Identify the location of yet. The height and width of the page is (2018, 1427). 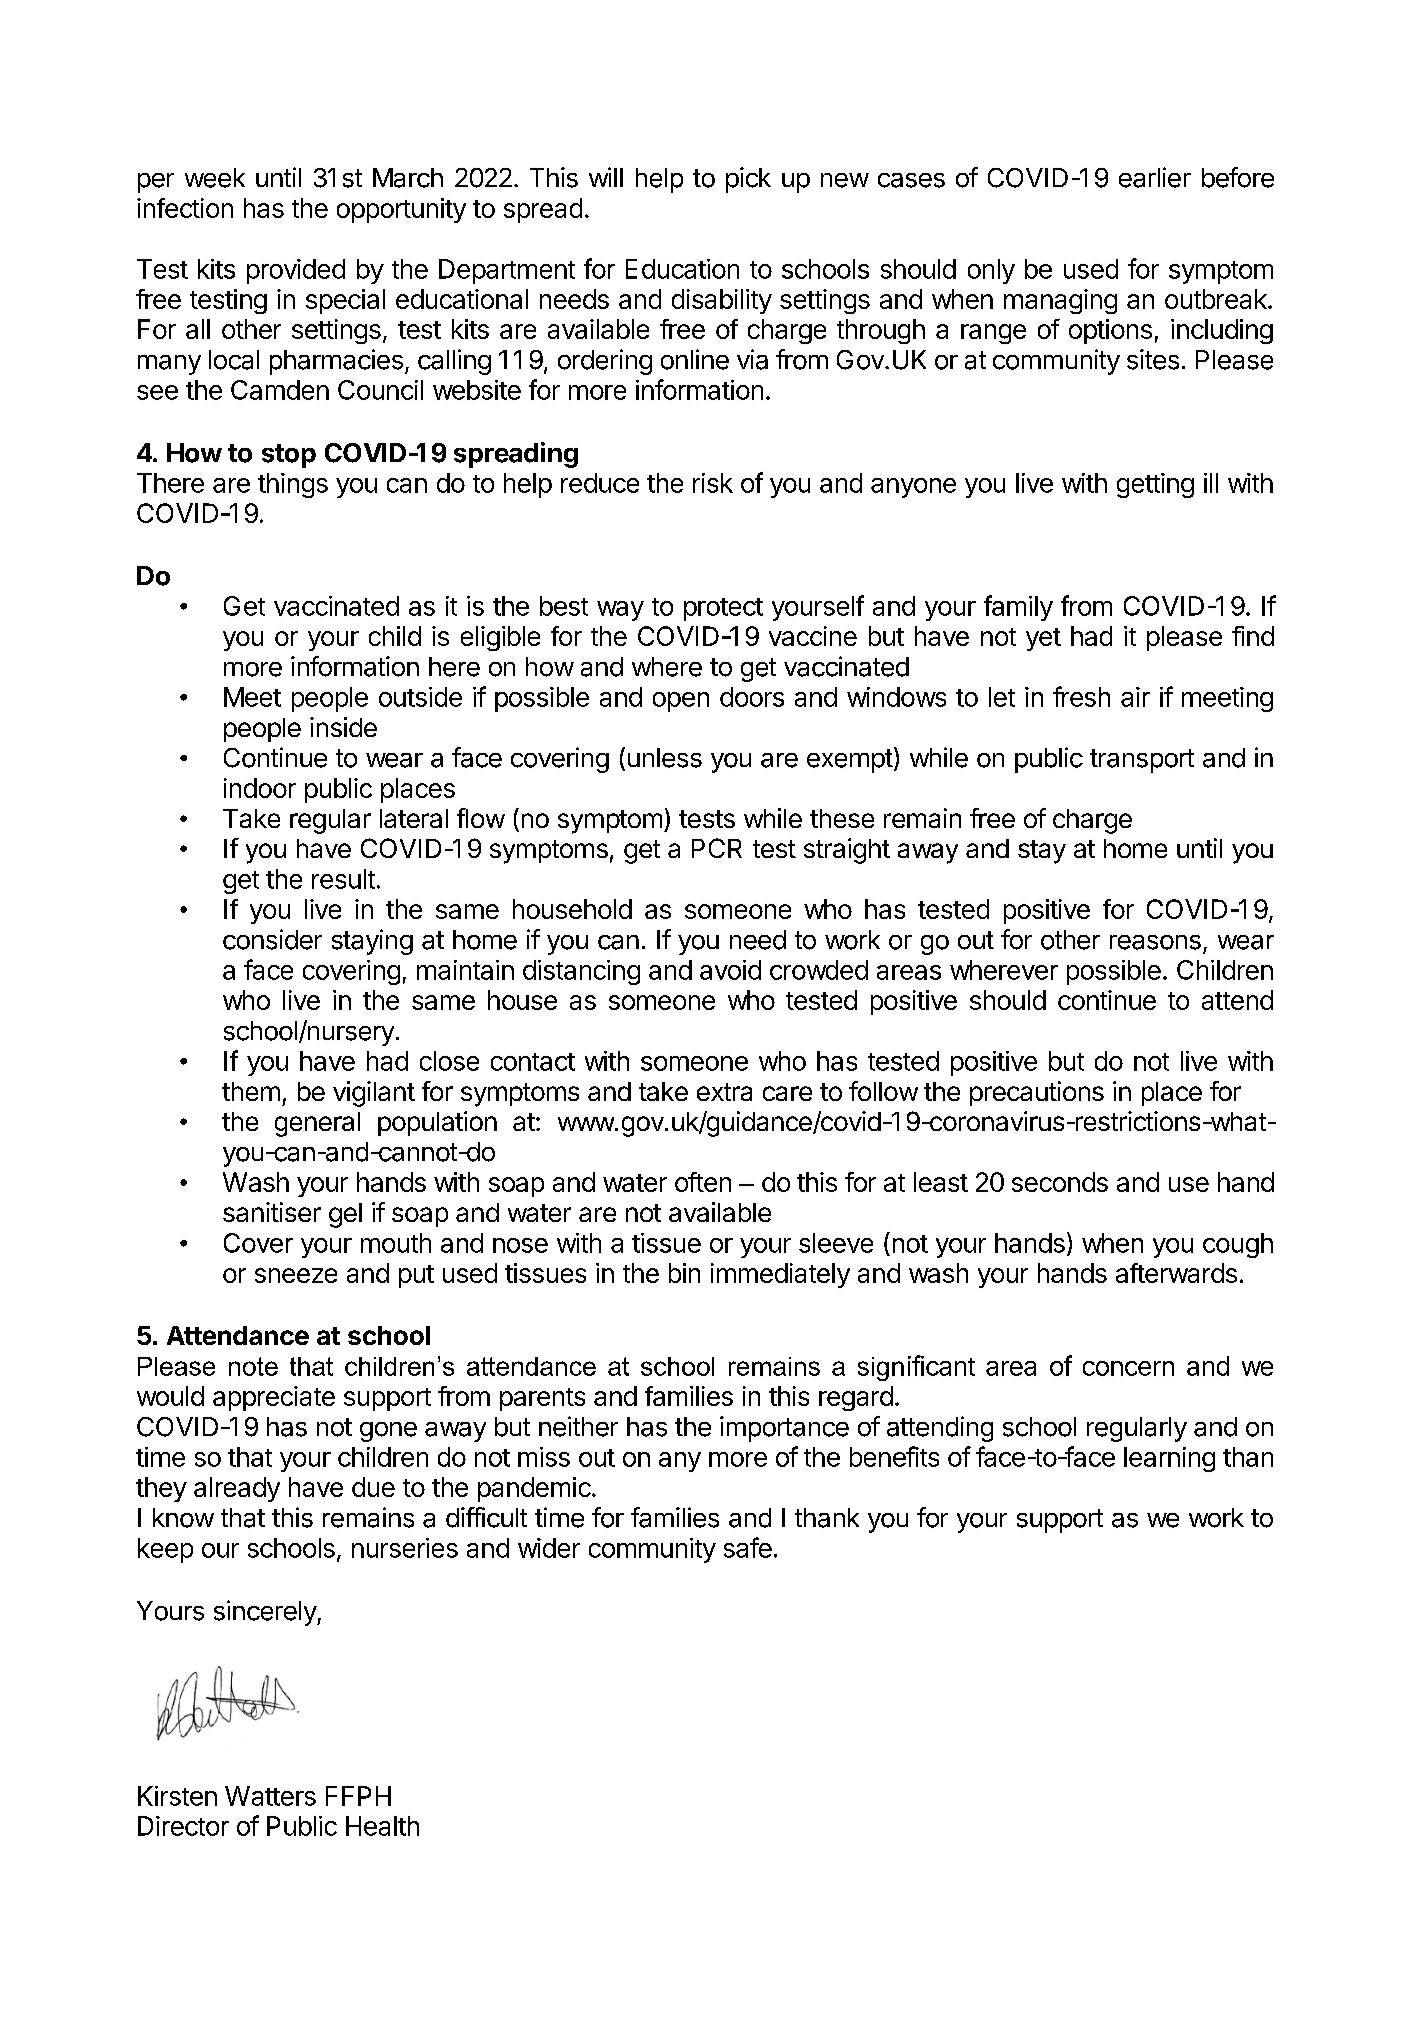
(1043, 639).
